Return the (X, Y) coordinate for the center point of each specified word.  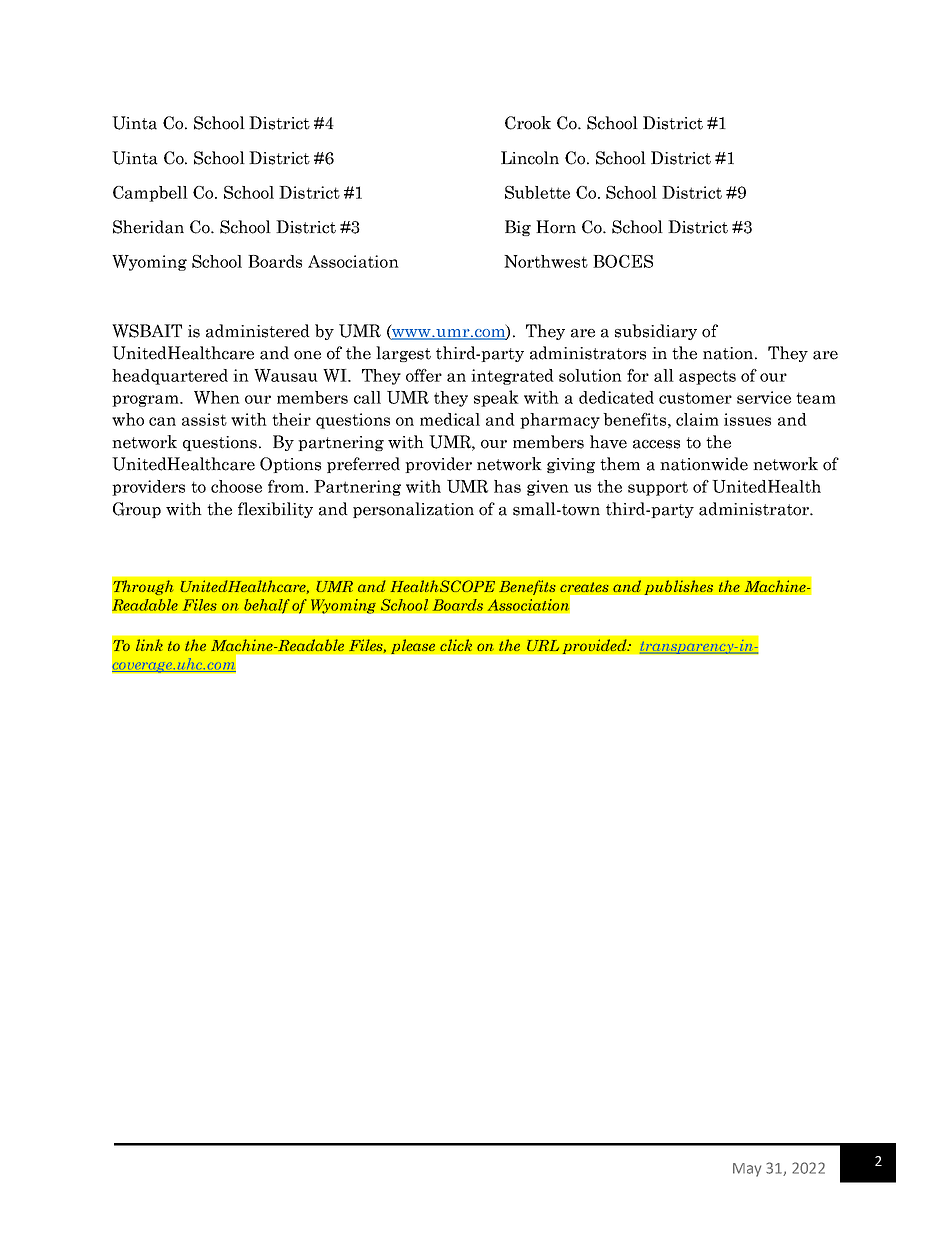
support (658, 488)
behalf (267, 606)
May (747, 1170)
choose (236, 486)
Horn (556, 227)
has (507, 486)
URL (543, 645)
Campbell (150, 194)
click (456, 645)
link (149, 645)
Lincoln (530, 158)
